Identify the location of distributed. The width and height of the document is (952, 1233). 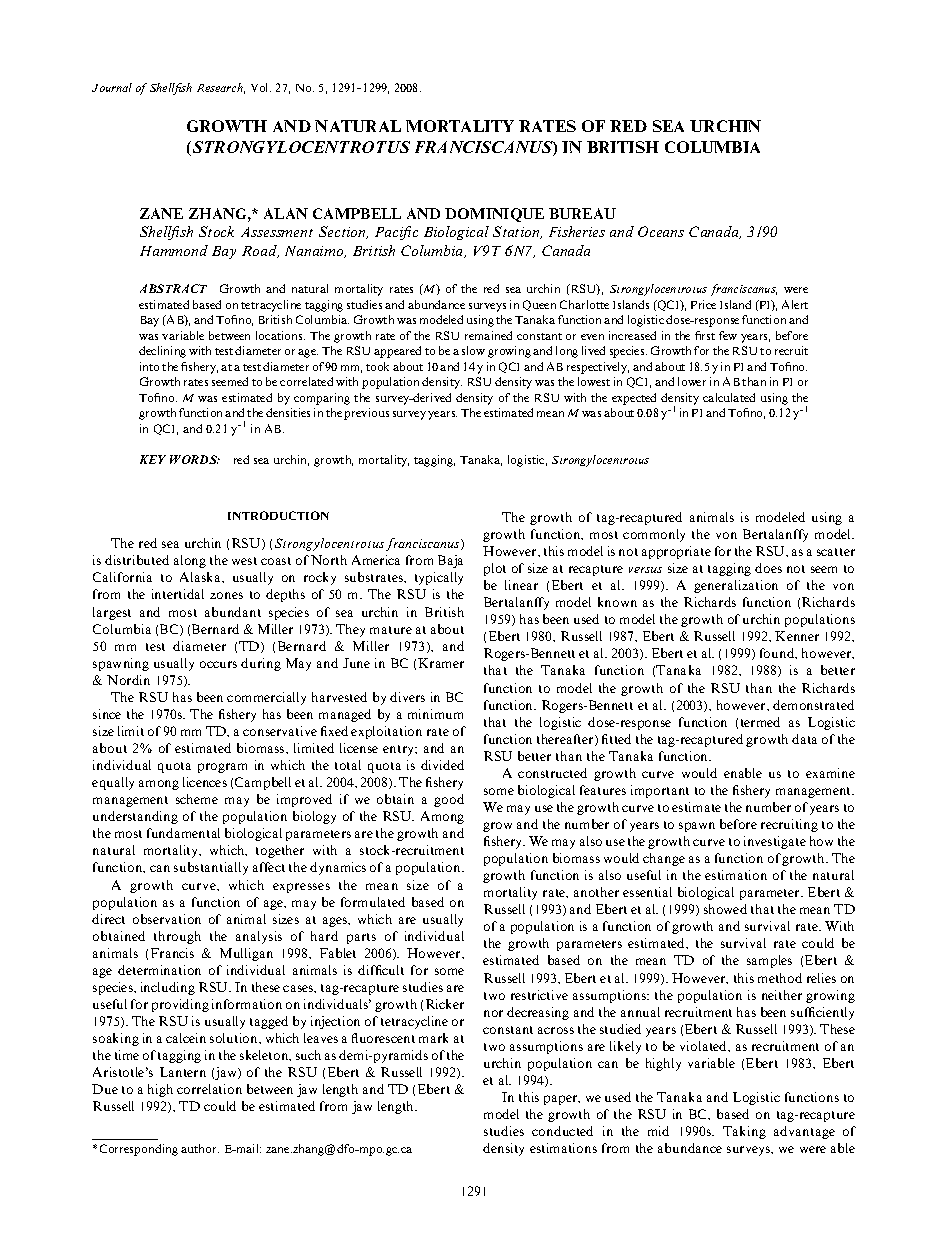
(137, 560).
